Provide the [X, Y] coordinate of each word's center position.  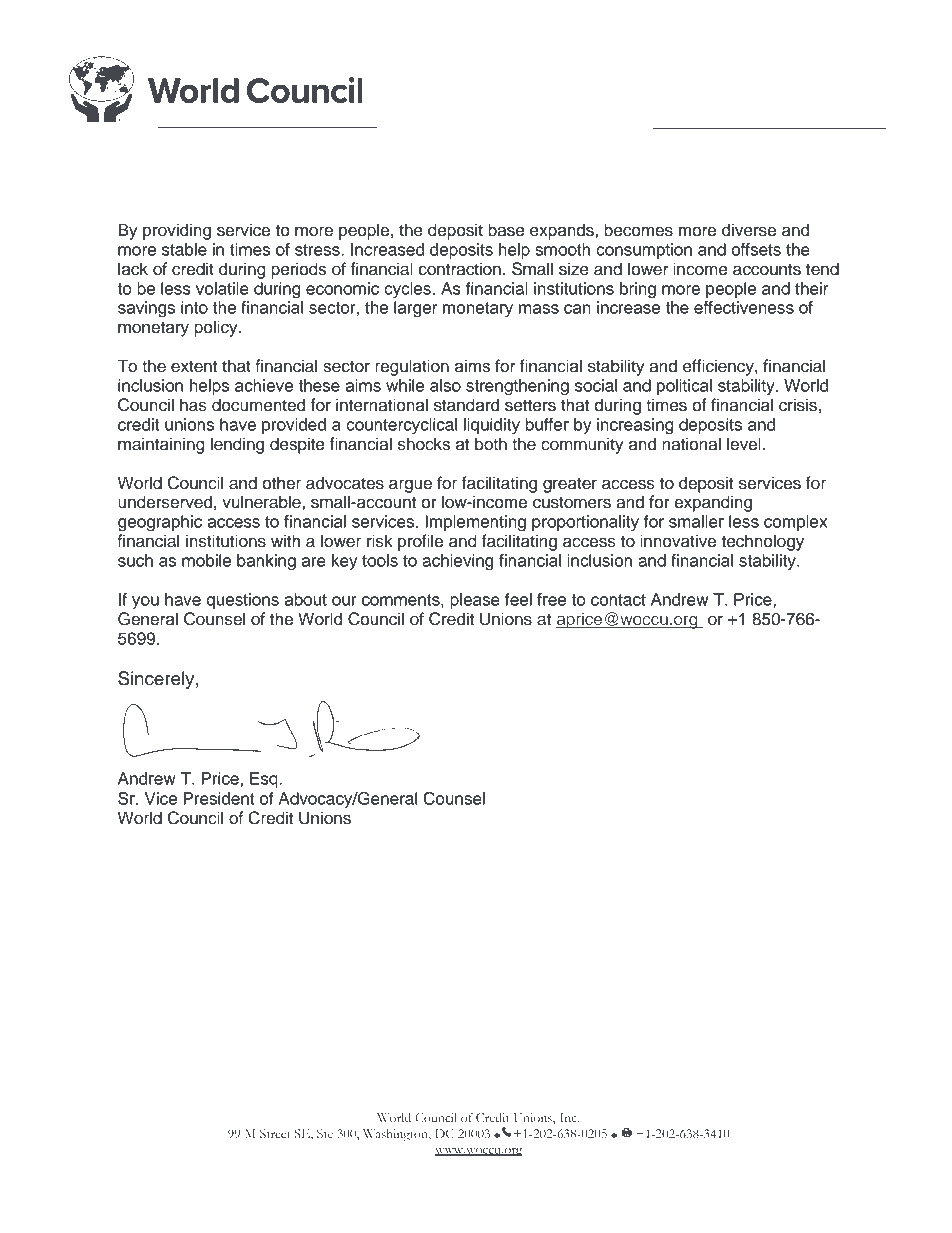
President [219, 798]
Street [275, 1133]
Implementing [475, 523]
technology [762, 542]
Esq [265, 780]
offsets [756, 249]
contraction [460, 269]
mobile [206, 560]
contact [618, 600]
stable [184, 249]
